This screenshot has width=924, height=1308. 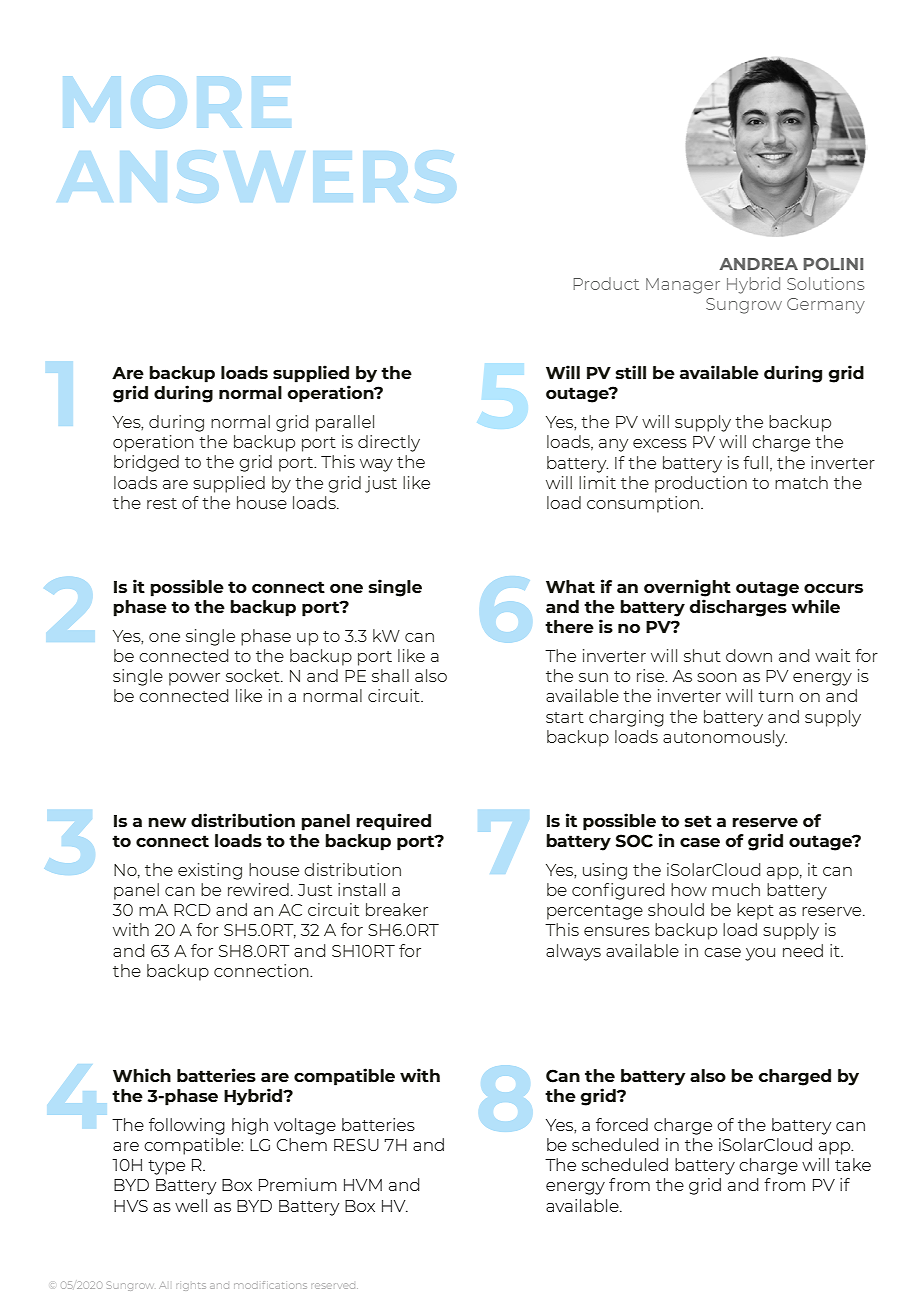 I want to click on always, so click(x=573, y=952).
